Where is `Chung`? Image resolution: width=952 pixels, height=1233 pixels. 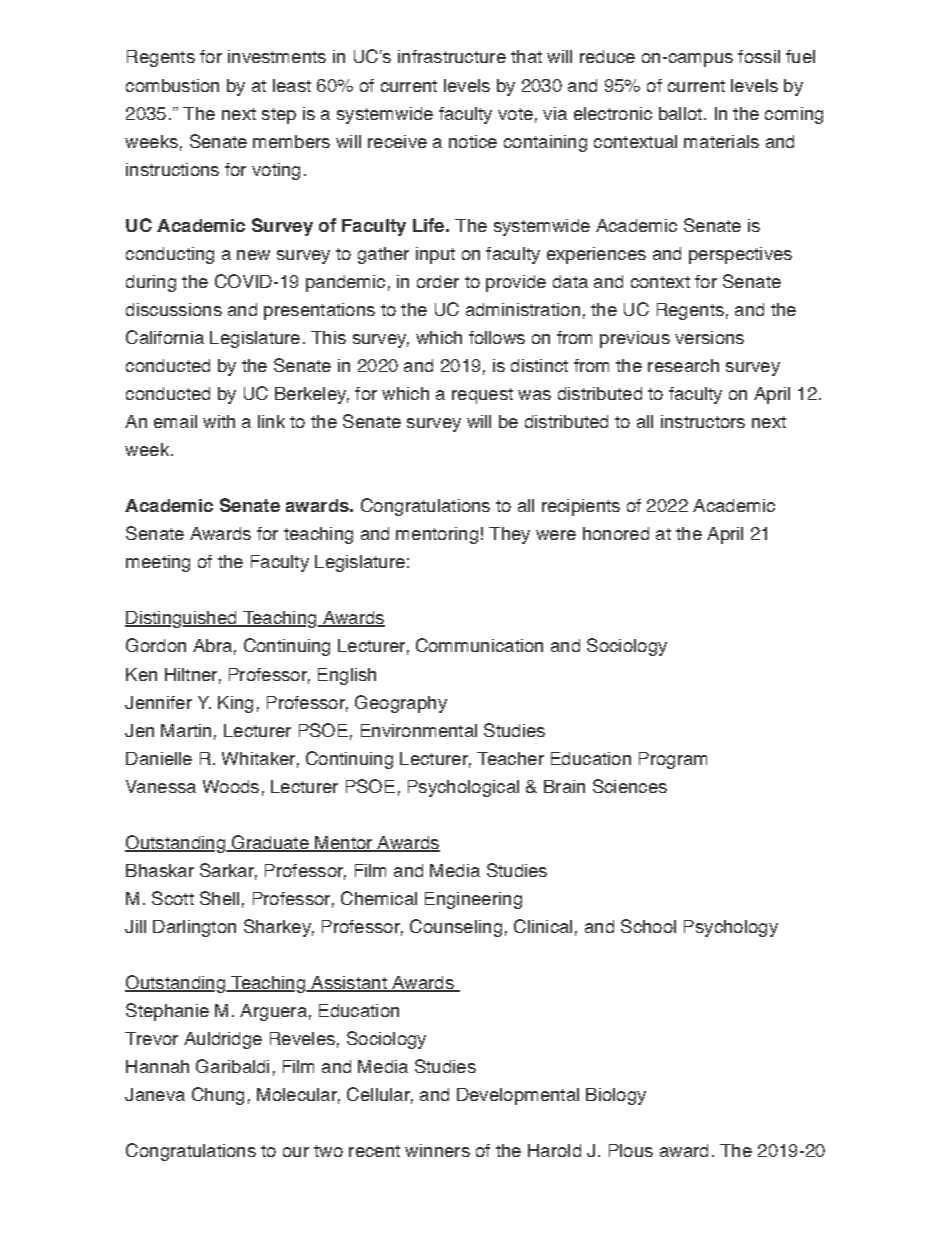 Chung is located at coordinates (218, 1096).
